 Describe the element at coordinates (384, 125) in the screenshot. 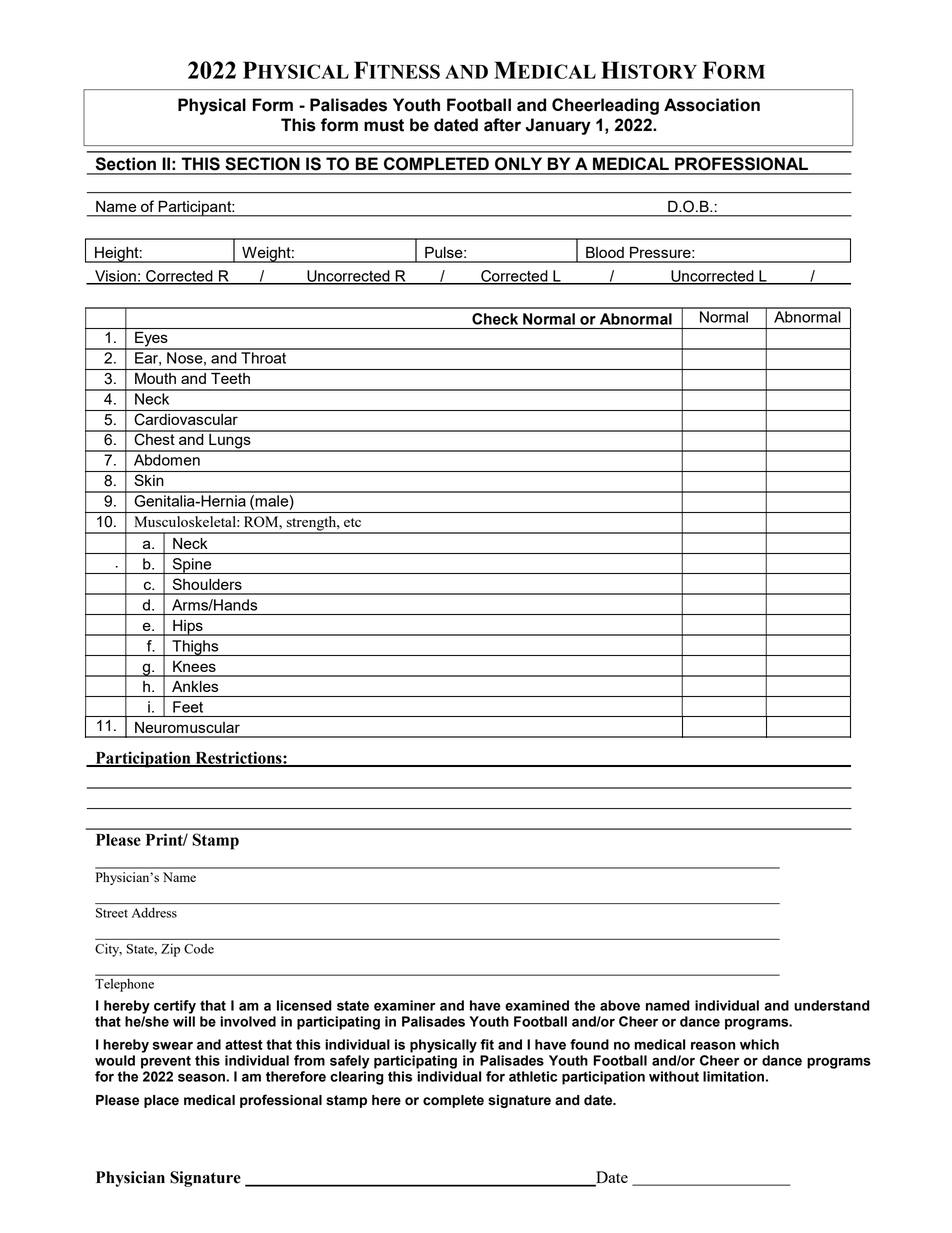

I see `must` at that location.
